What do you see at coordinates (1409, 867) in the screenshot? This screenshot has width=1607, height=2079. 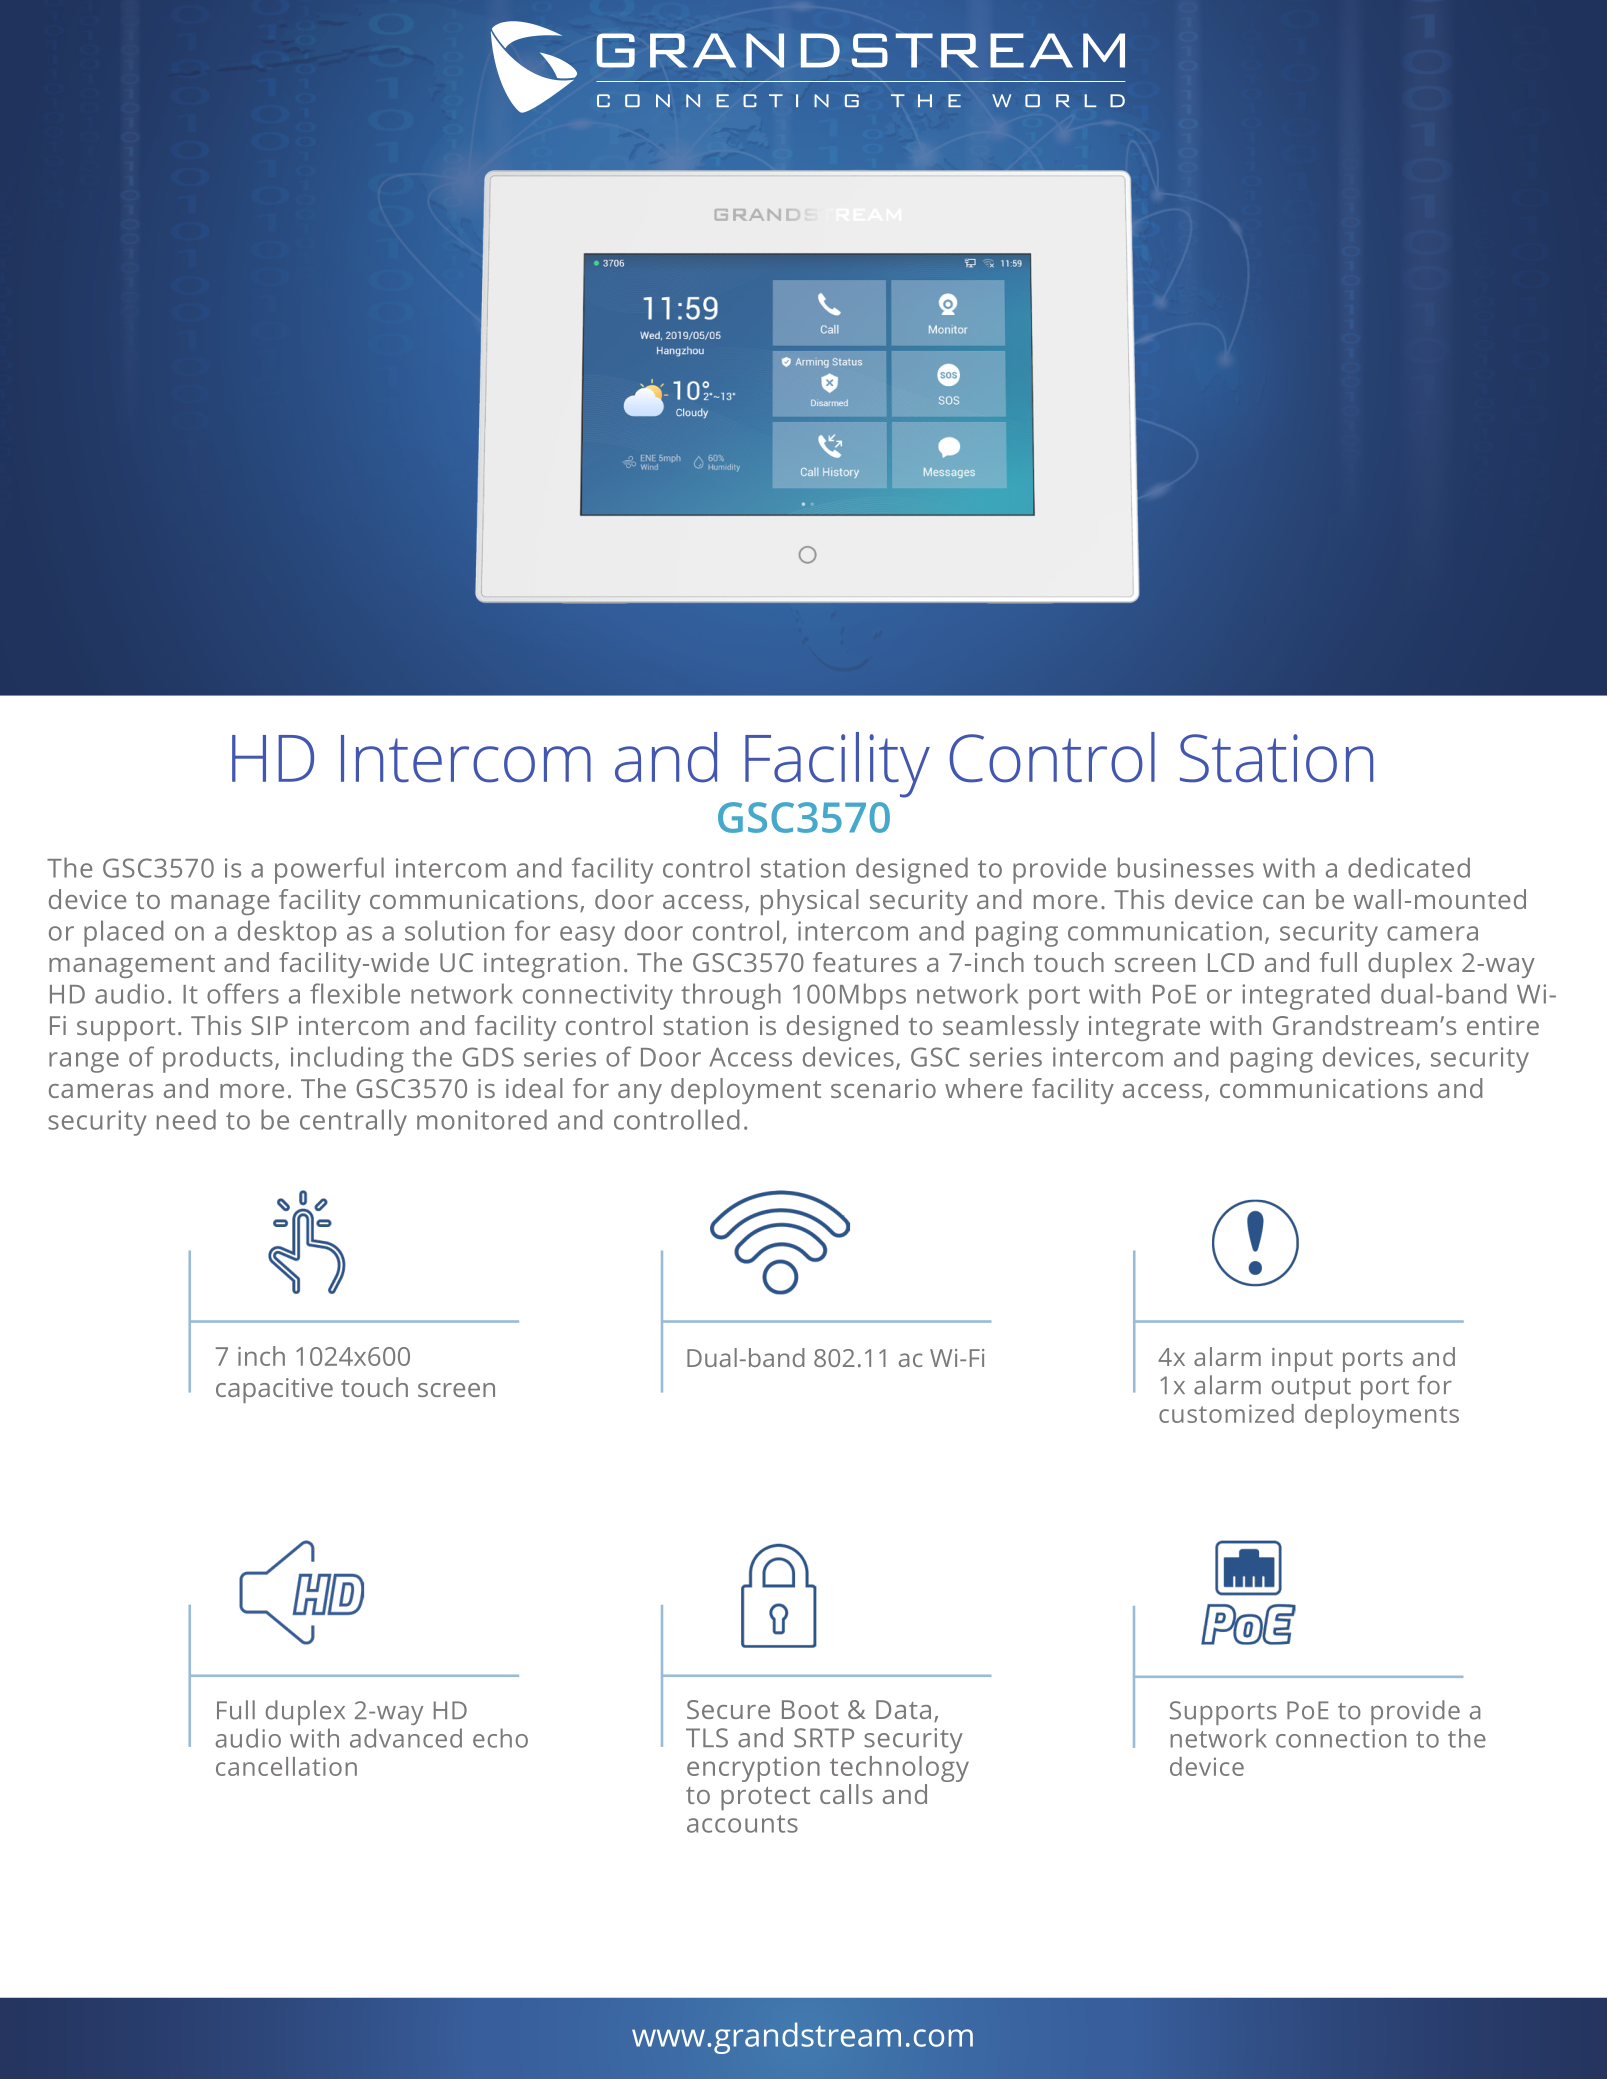 I see `dedicated` at bounding box center [1409, 867].
